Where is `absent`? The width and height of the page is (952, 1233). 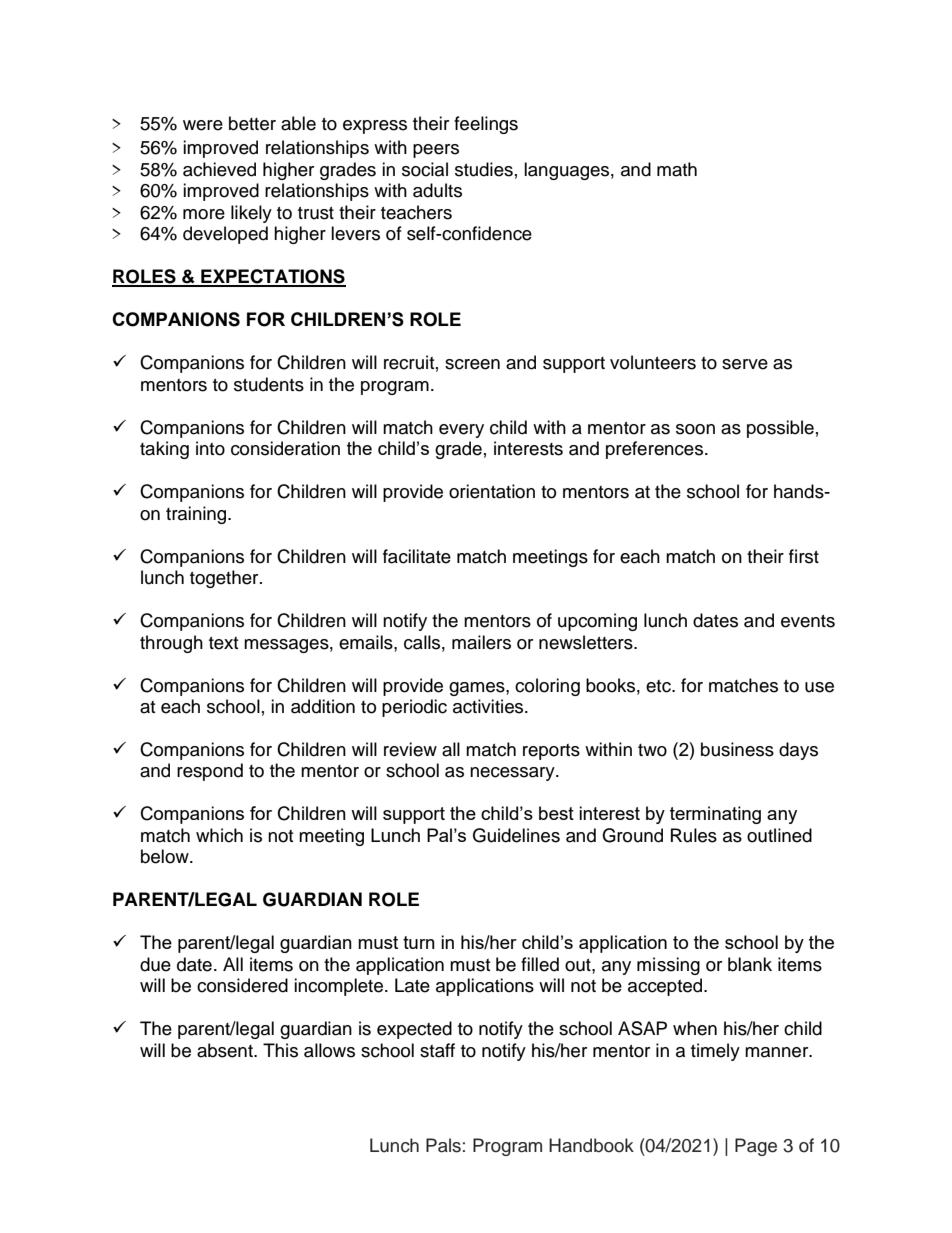
absent is located at coordinates (226, 1050).
